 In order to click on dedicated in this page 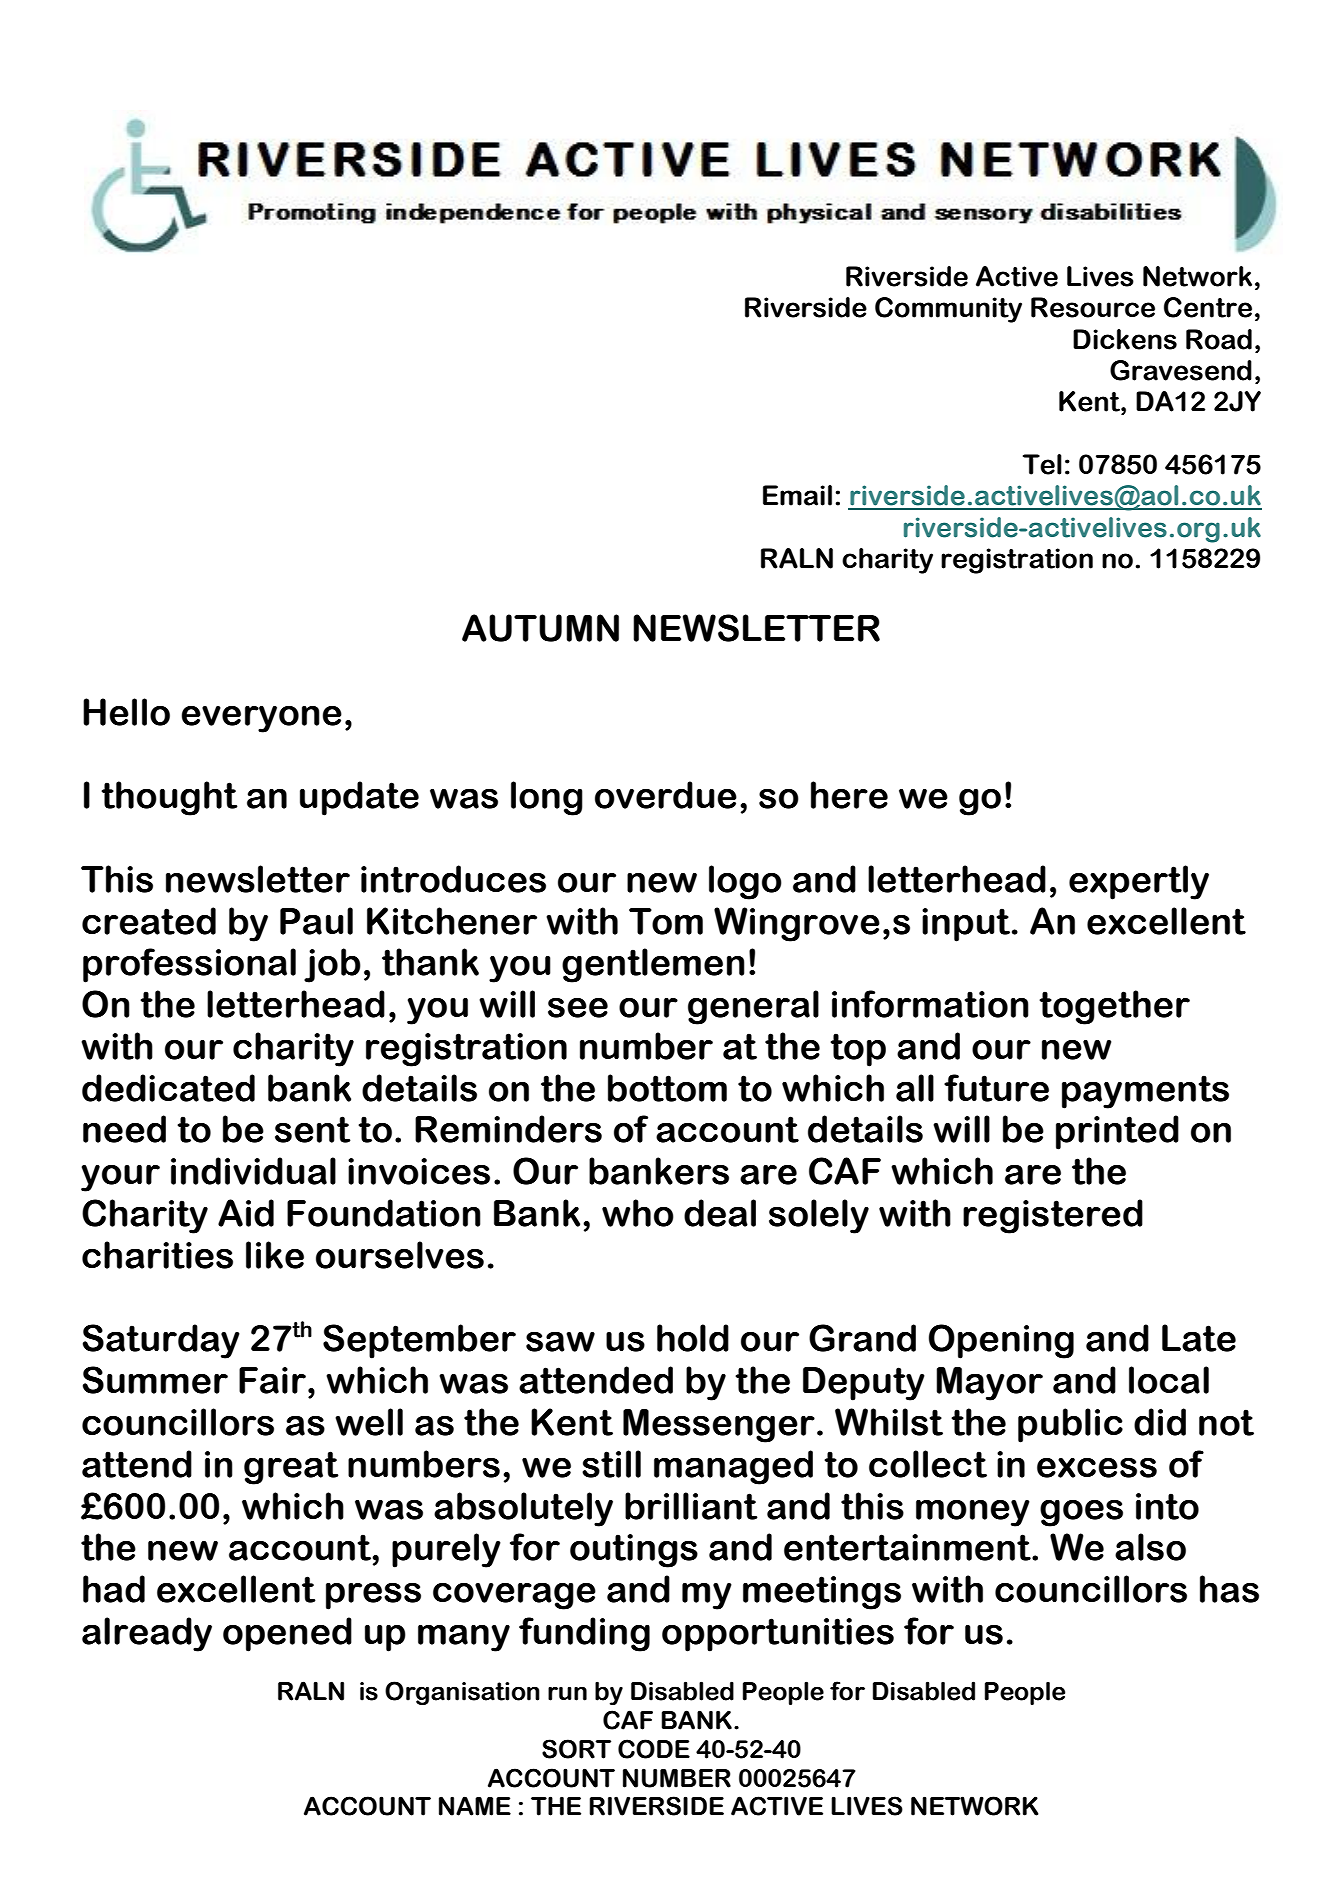, I will do `click(168, 1088)`.
